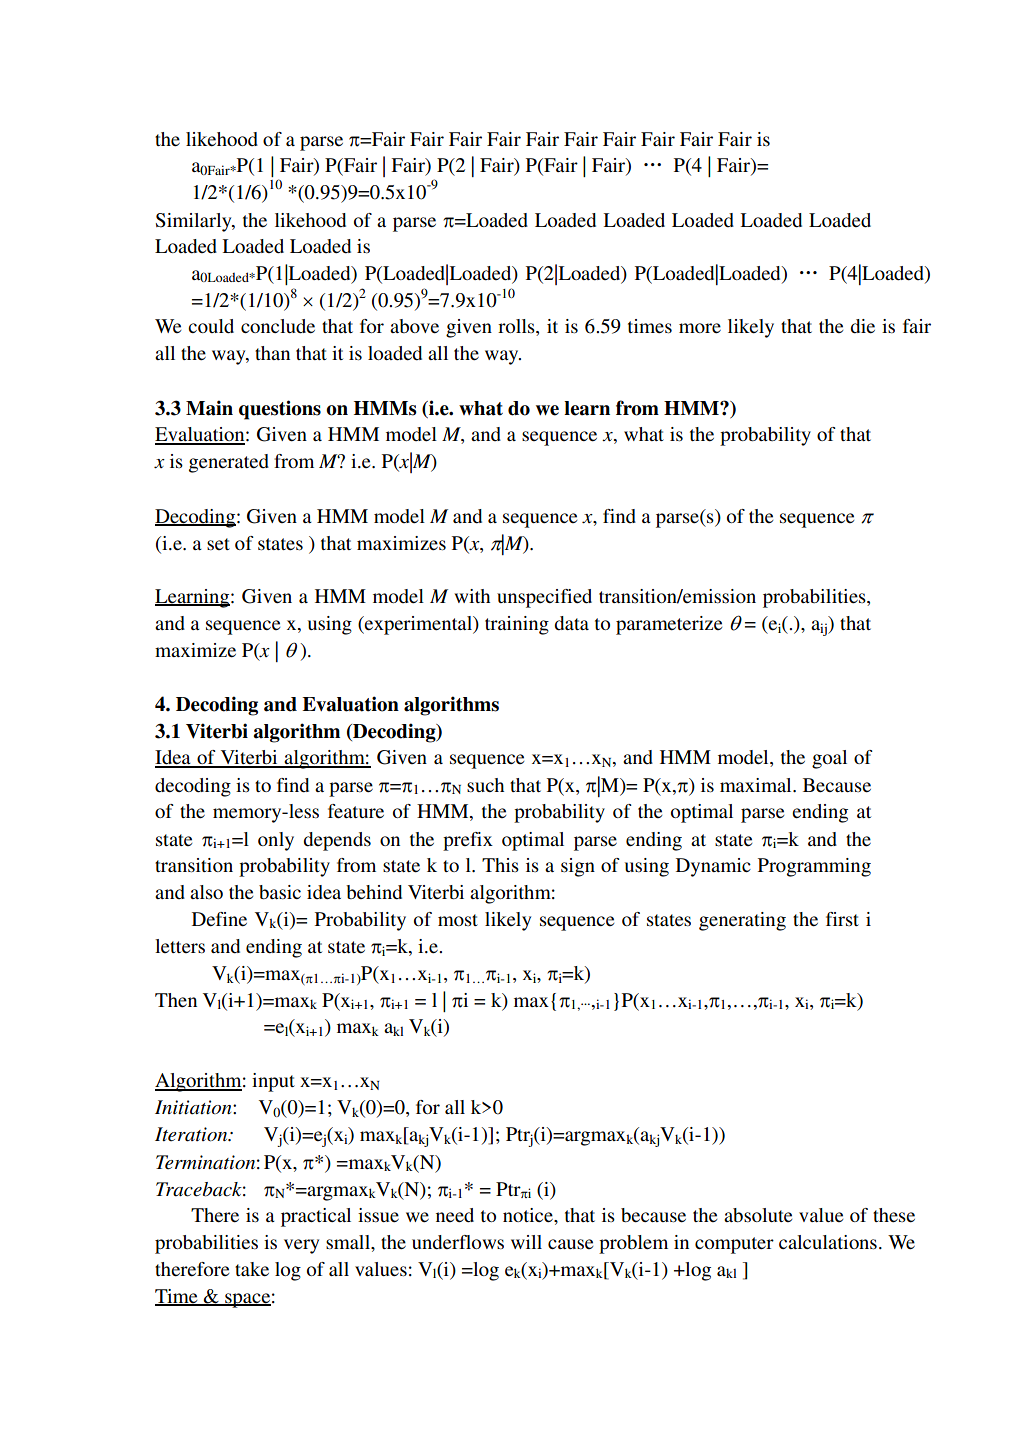 Image resolution: width=1026 pixels, height=1453 pixels. Describe the element at coordinates (458, 920) in the screenshot. I see `most` at that location.
